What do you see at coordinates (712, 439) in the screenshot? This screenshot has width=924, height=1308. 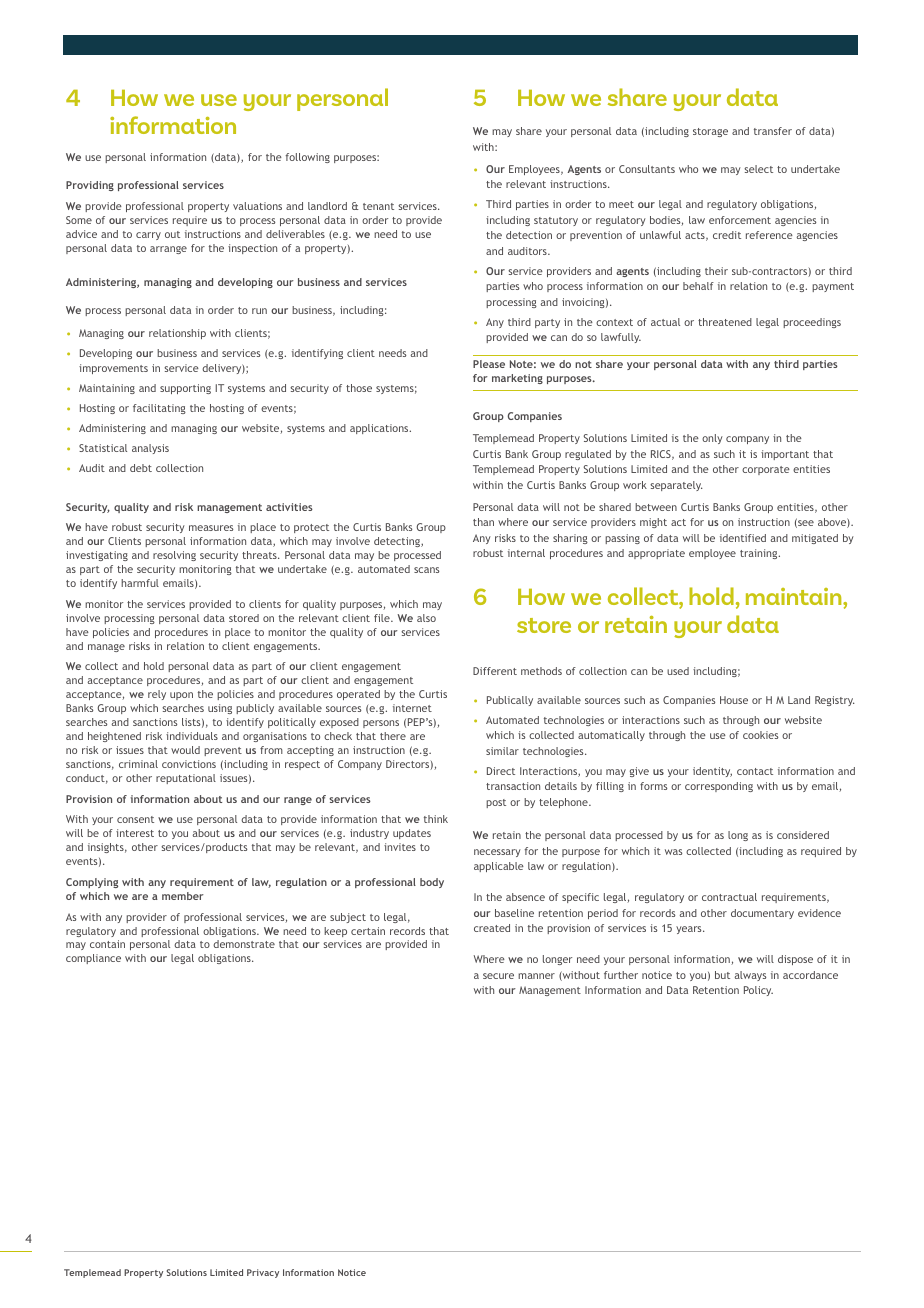 I see `only` at bounding box center [712, 439].
